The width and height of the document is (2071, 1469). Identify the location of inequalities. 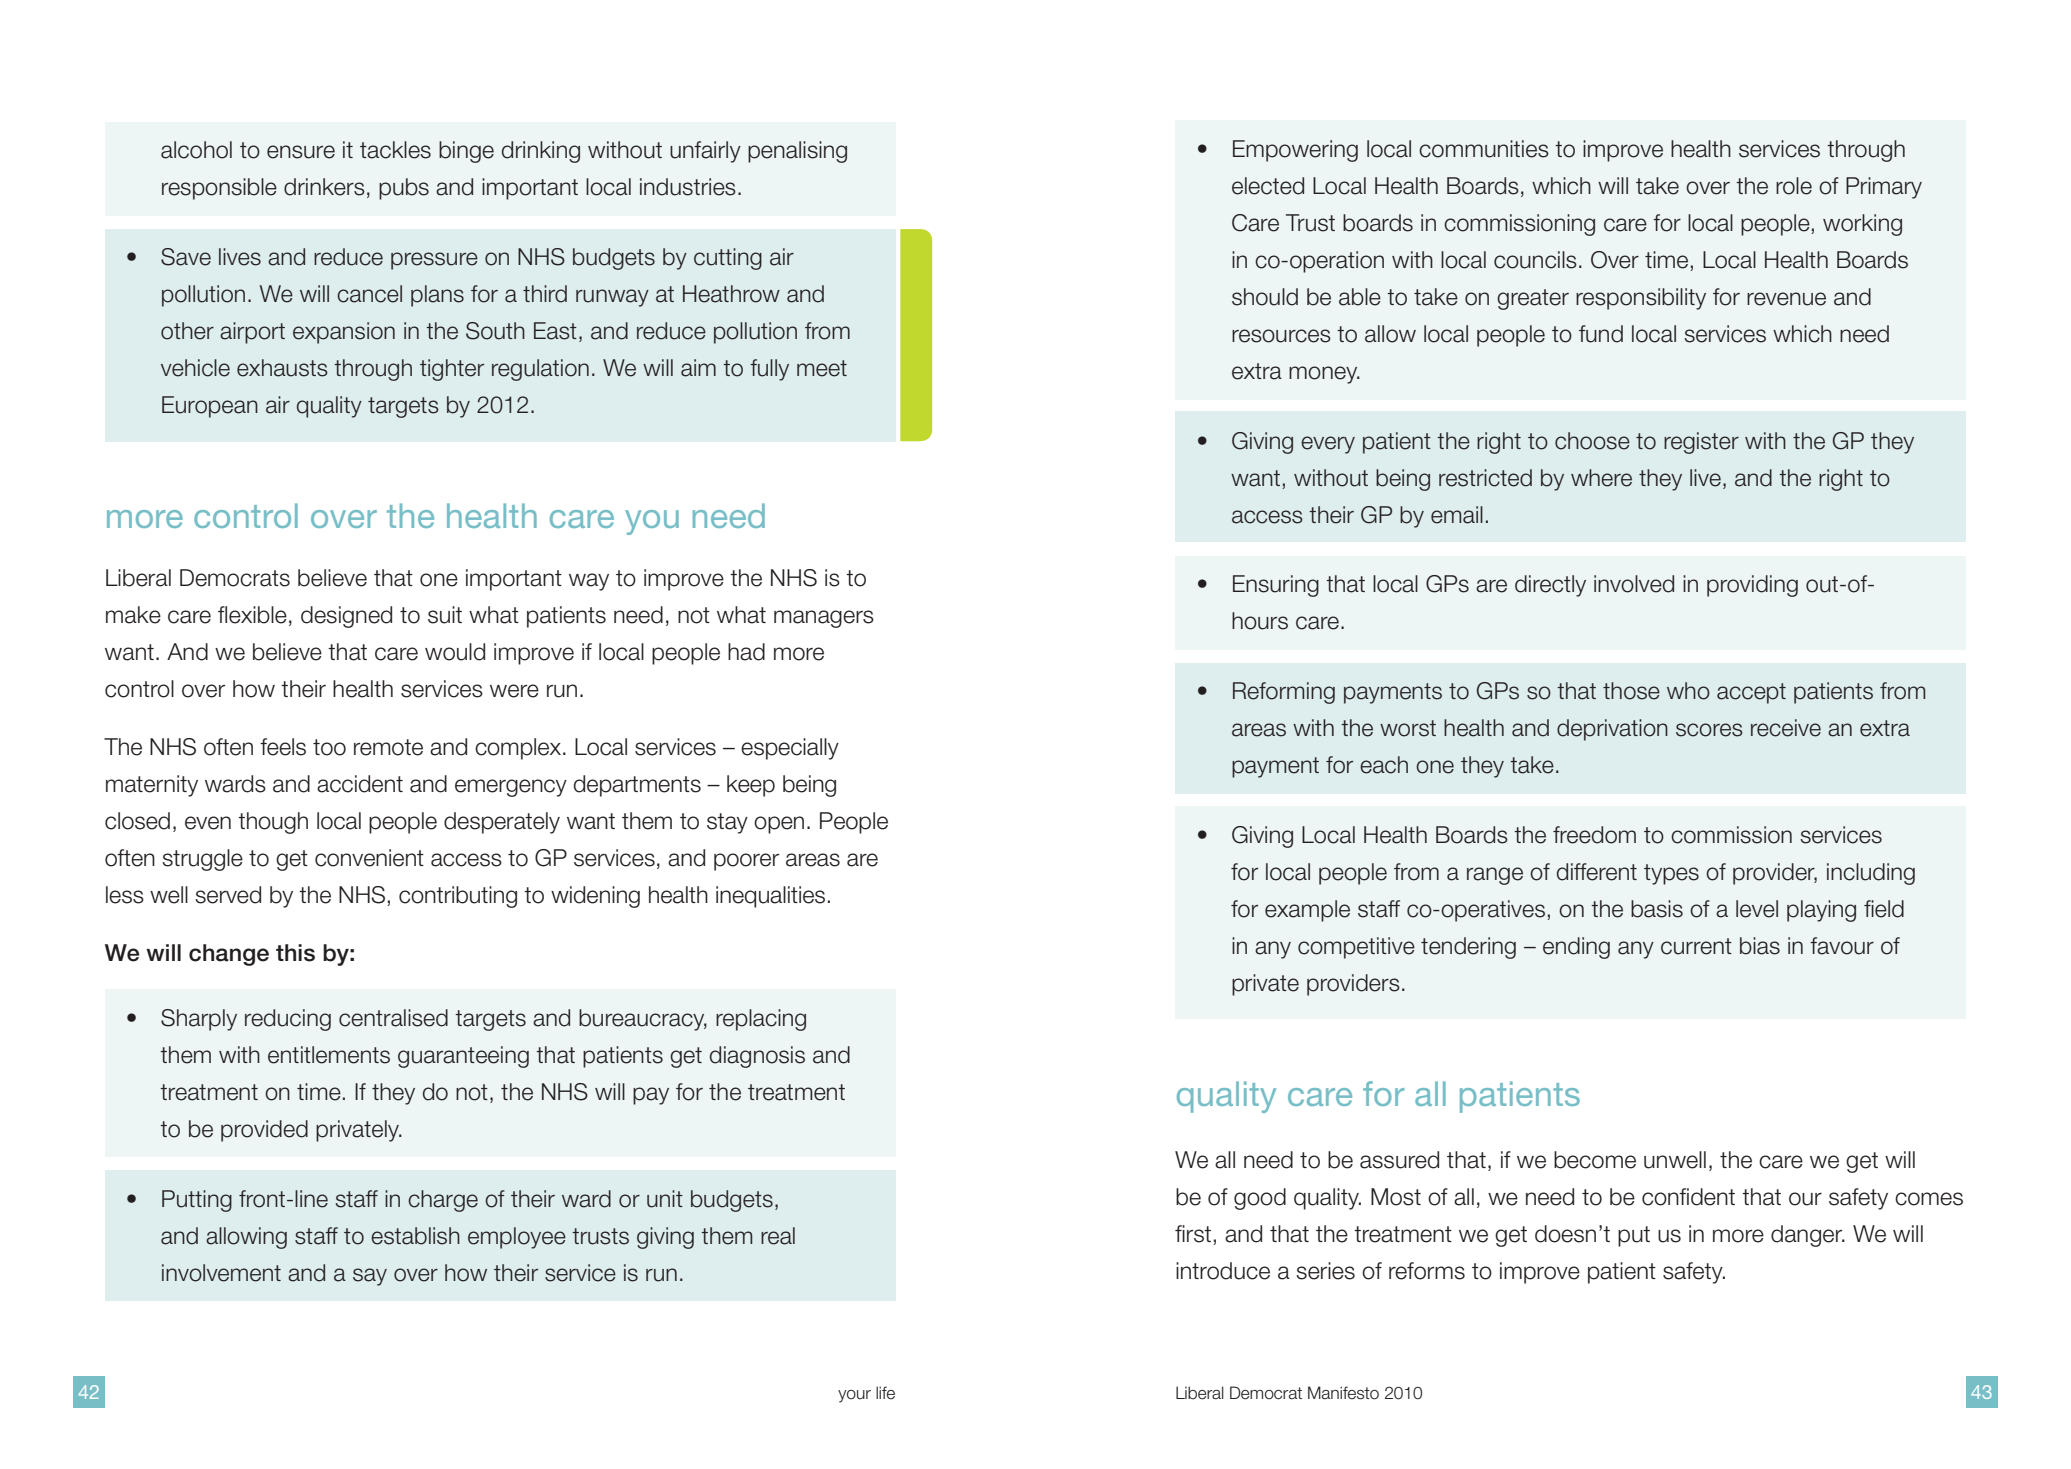
(770, 897).
